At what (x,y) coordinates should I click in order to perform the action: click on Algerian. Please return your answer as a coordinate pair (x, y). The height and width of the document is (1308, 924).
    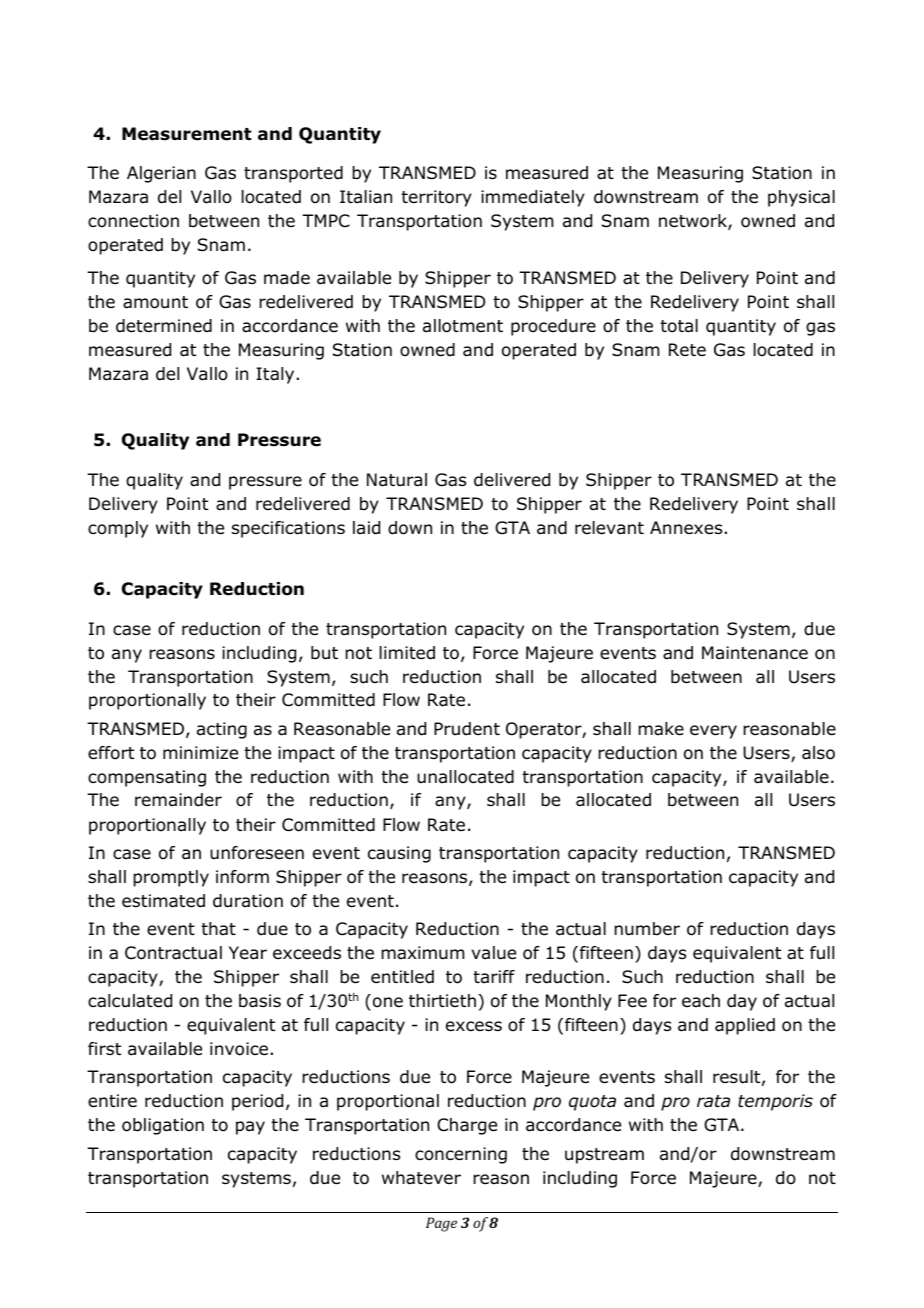
    Looking at the image, I should click on (161, 174).
